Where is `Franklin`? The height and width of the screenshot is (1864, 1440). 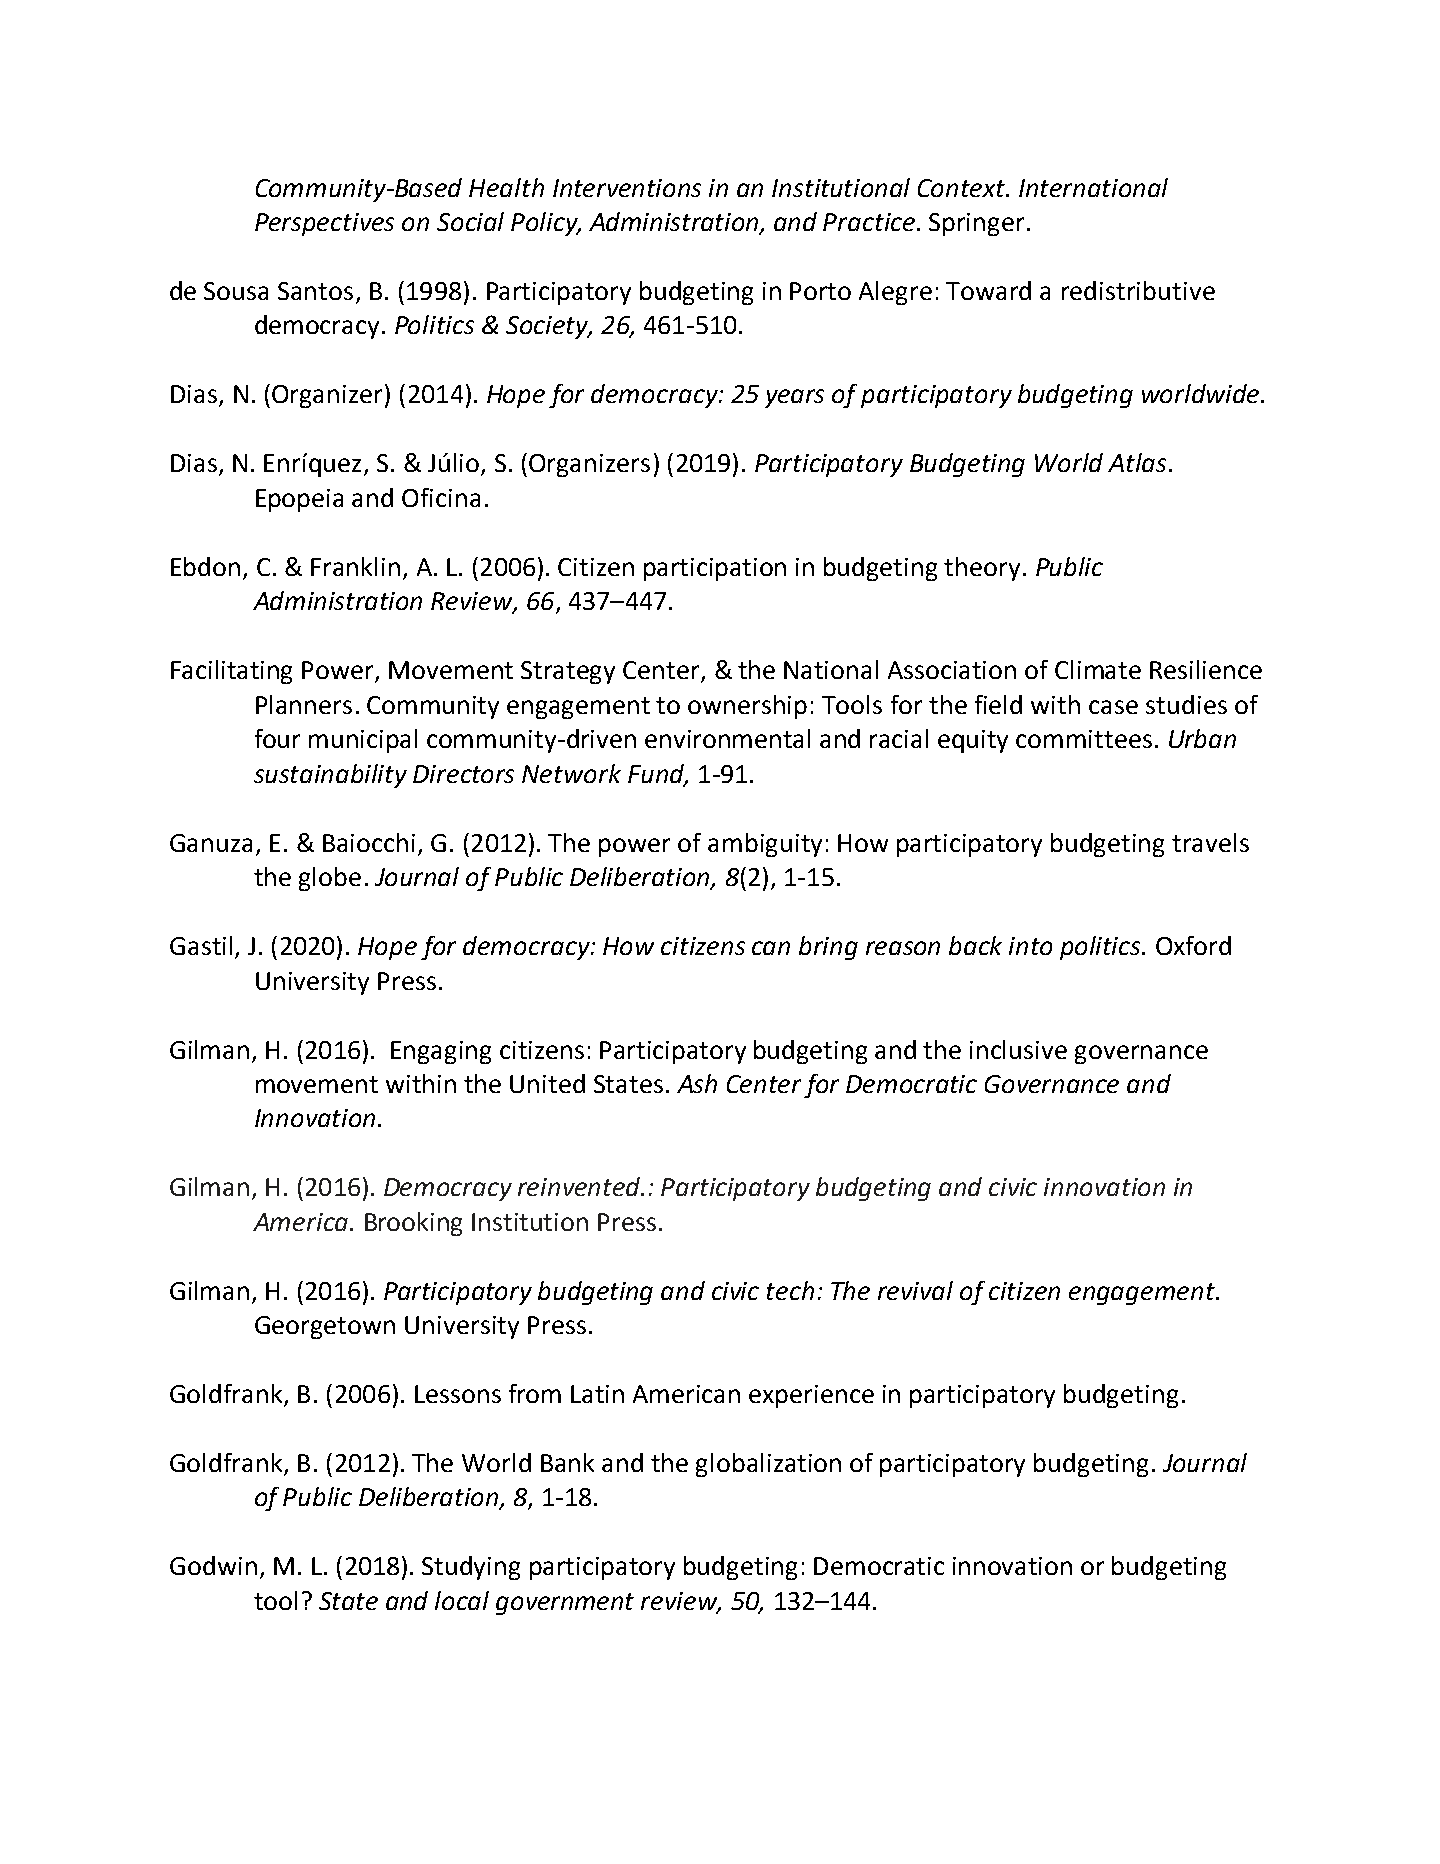 Franklin is located at coordinates (355, 566).
